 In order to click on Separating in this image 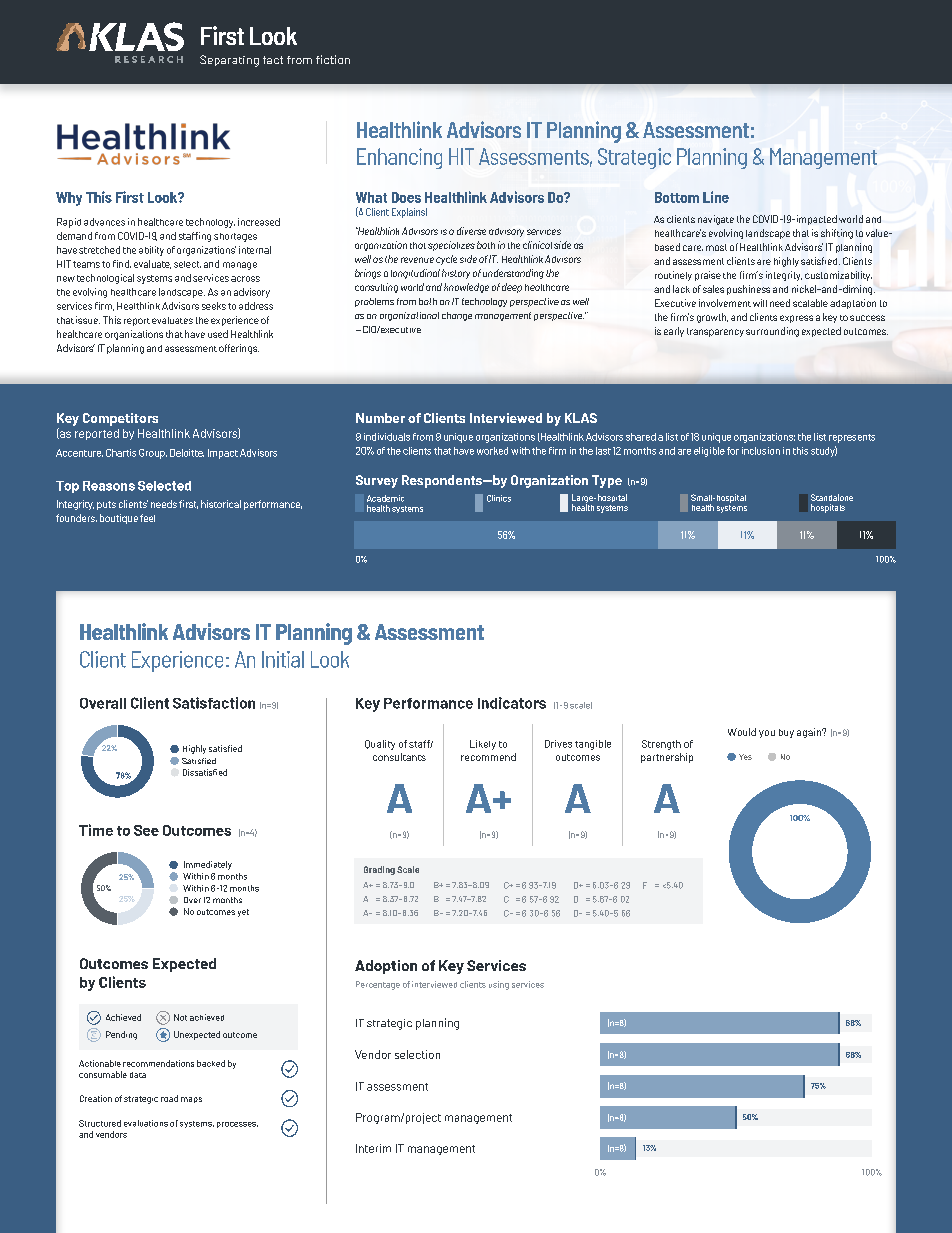, I will do `click(229, 61)`.
